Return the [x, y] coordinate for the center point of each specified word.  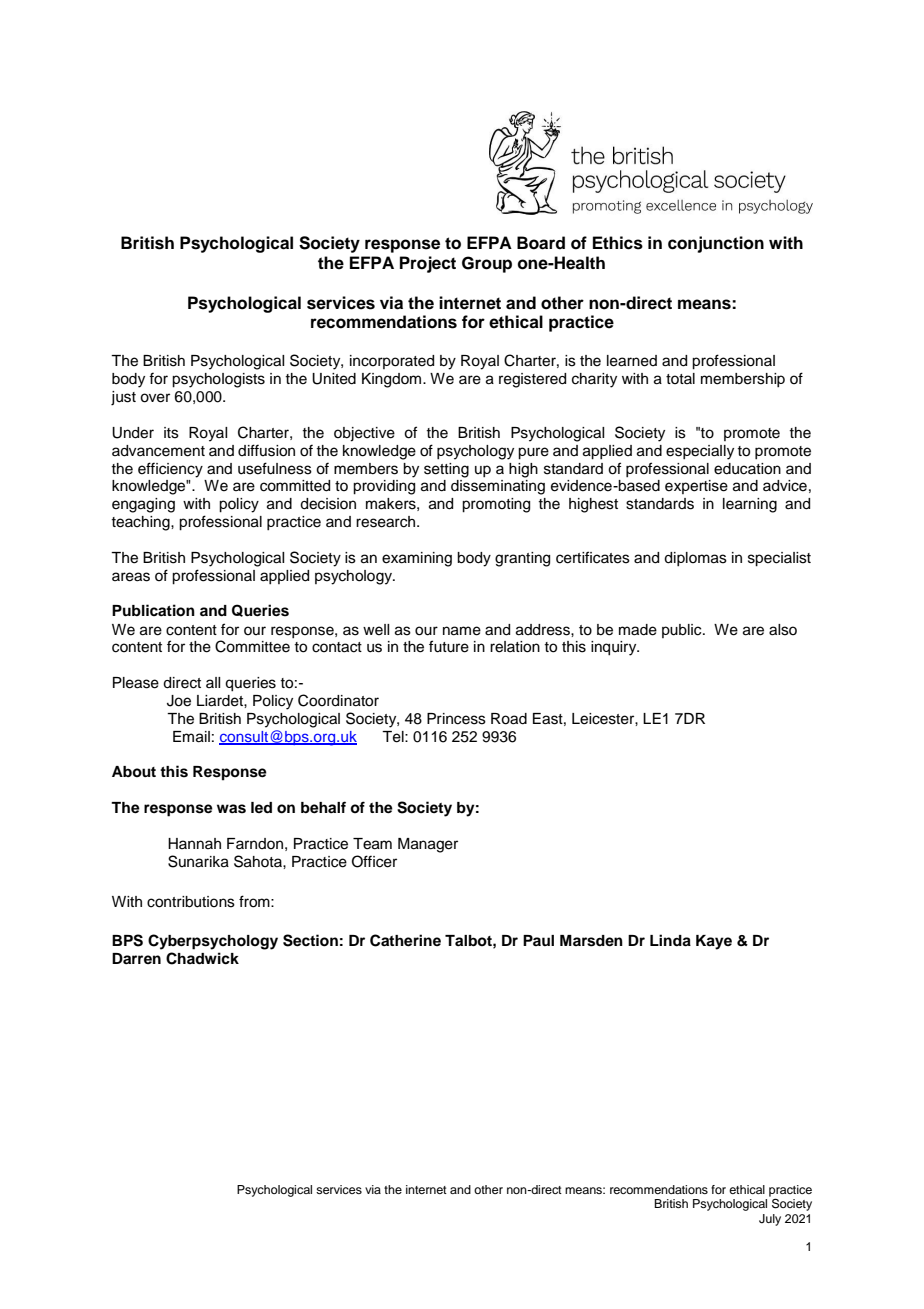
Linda [670, 940]
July [770, 1220]
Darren [136, 958]
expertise [696, 487]
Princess [456, 719]
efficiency [170, 470]
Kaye [714, 942]
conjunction [716, 244]
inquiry [615, 648]
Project [428, 264]
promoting [496, 505]
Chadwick [202, 958]
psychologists [218, 380]
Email [191, 737]
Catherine [405, 940]
